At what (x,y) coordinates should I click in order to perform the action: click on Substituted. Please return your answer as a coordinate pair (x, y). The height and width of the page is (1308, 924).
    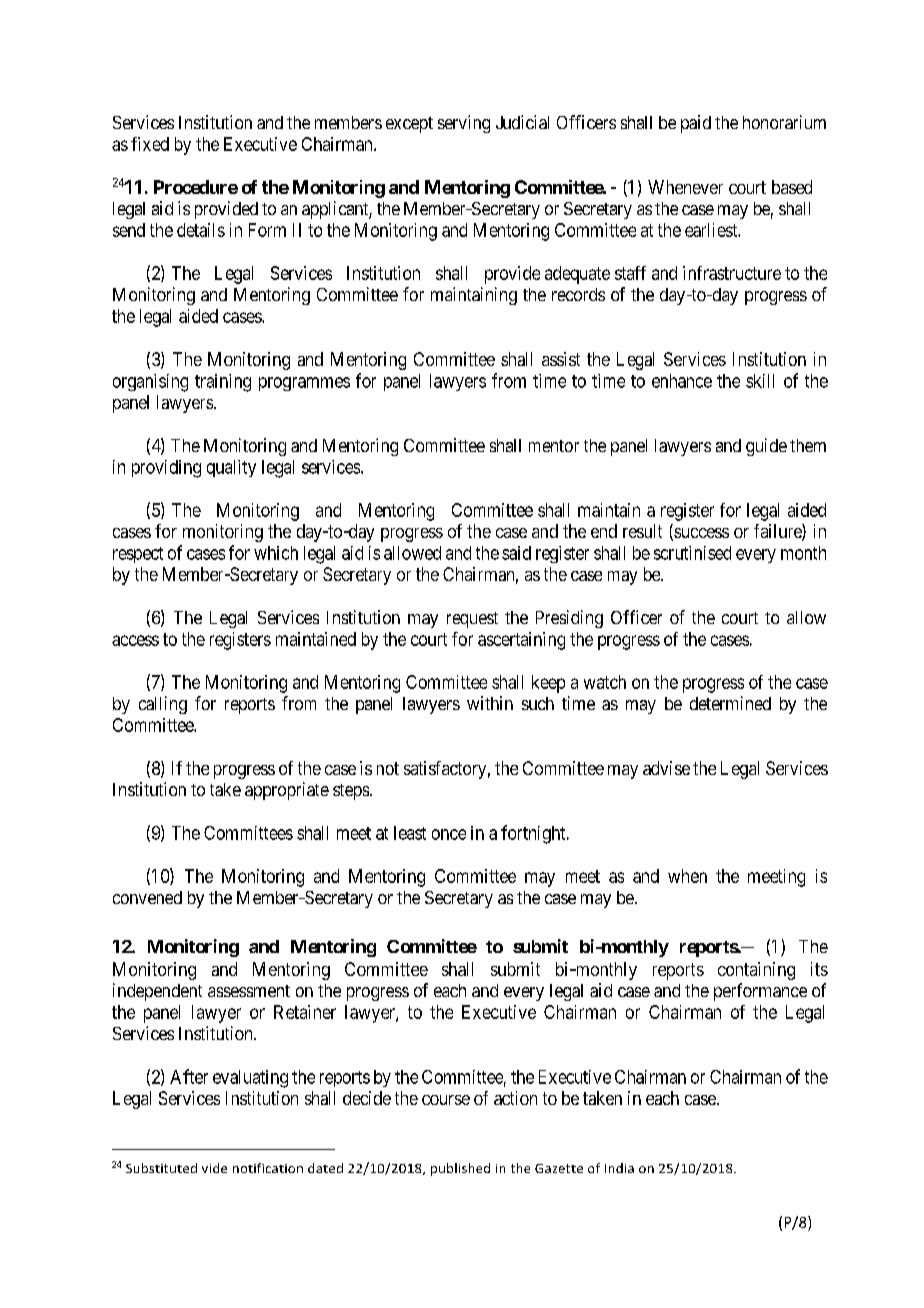
    Looking at the image, I should click on (161, 1168).
